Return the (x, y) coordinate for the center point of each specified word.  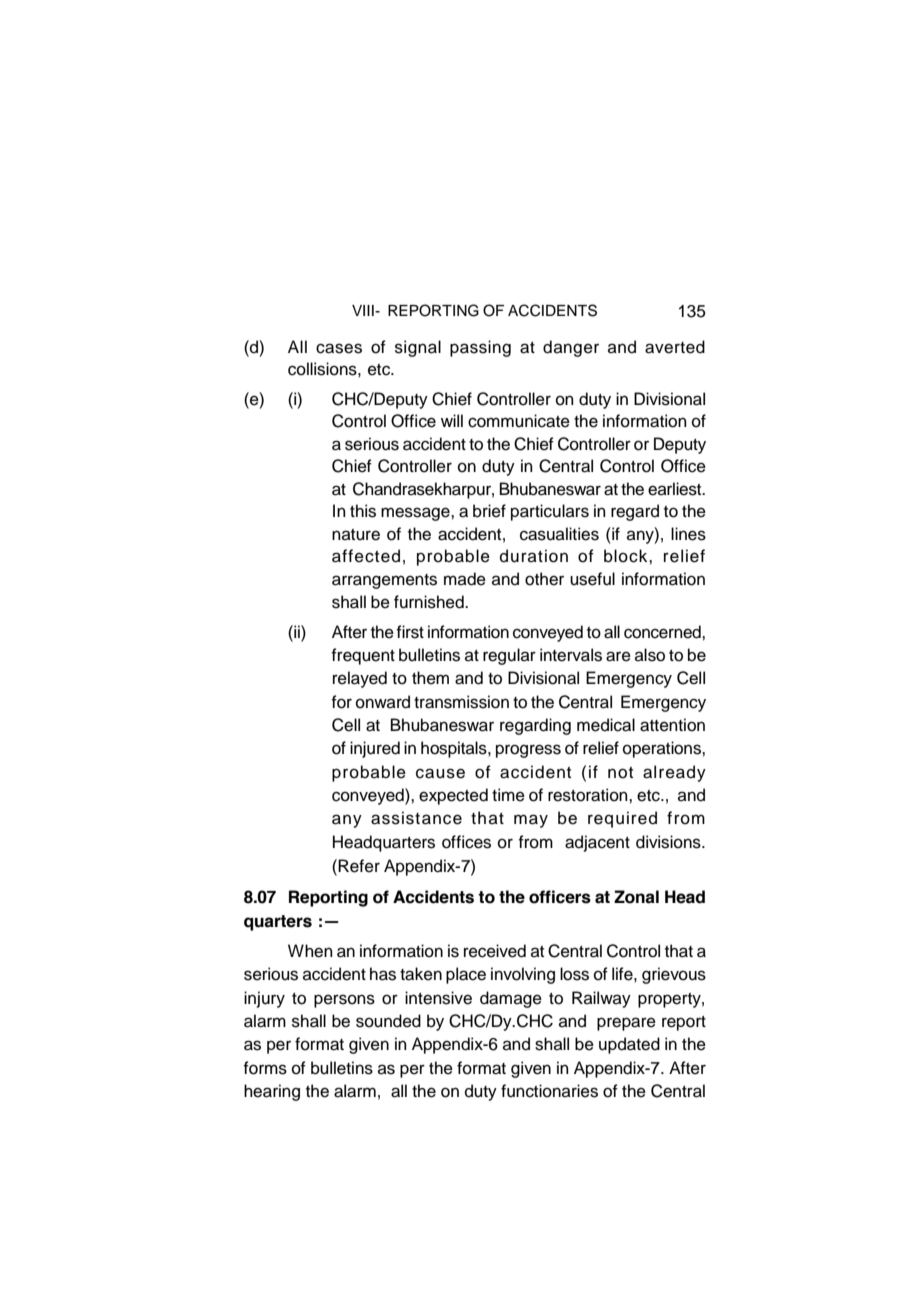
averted (675, 347)
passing (480, 348)
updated (629, 1045)
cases (339, 348)
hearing (272, 1092)
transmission (461, 702)
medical (606, 725)
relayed (360, 679)
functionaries (549, 1091)
